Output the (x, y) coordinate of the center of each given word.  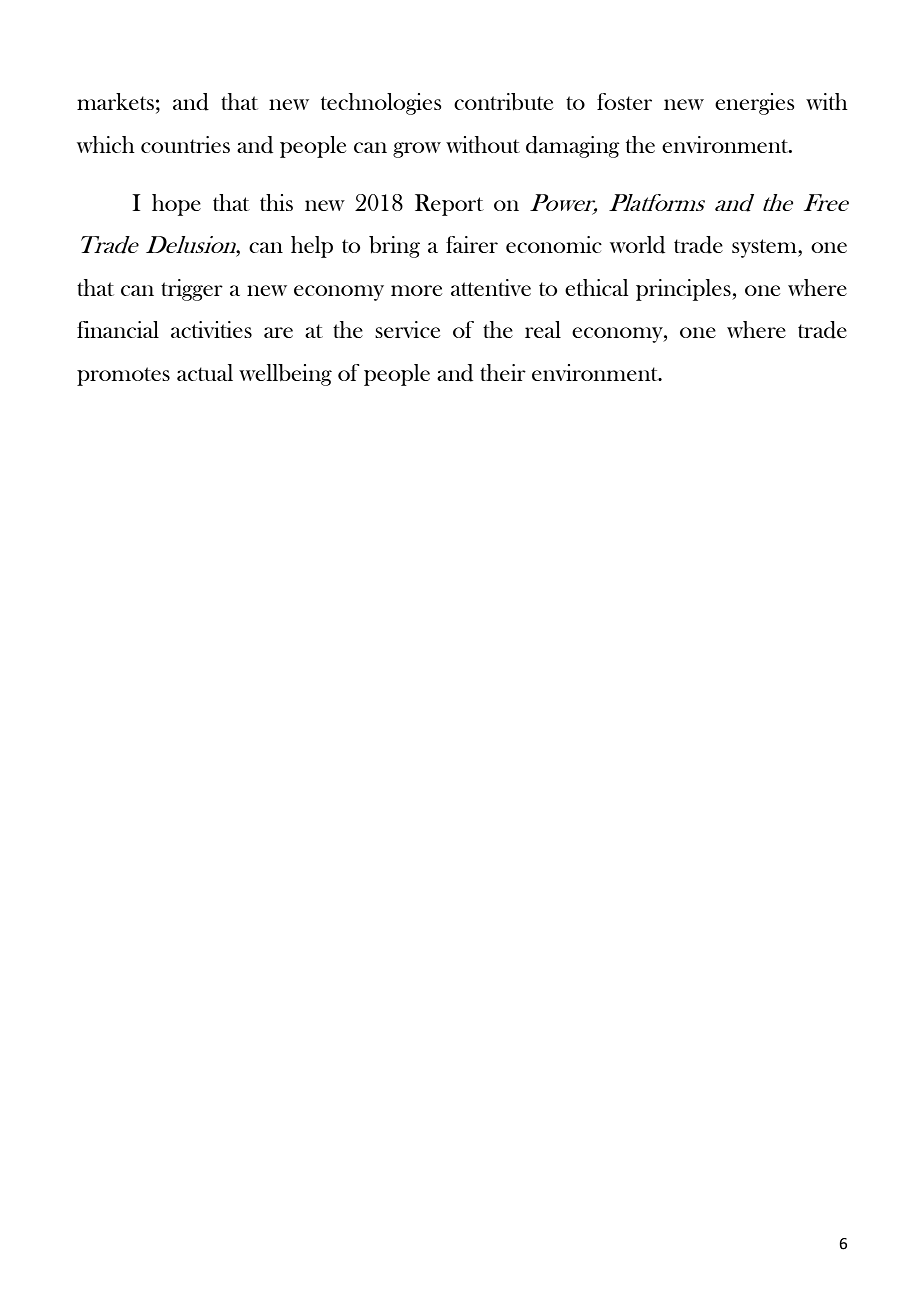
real (543, 329)
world (637, 245)
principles (684, 290)
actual (205, 372)
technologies (381, 104)
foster (624, 101)
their (503, 372)
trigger (192, 290)
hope (176, 205)
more (416, 290)
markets (115, 101)
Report (449, 205)
